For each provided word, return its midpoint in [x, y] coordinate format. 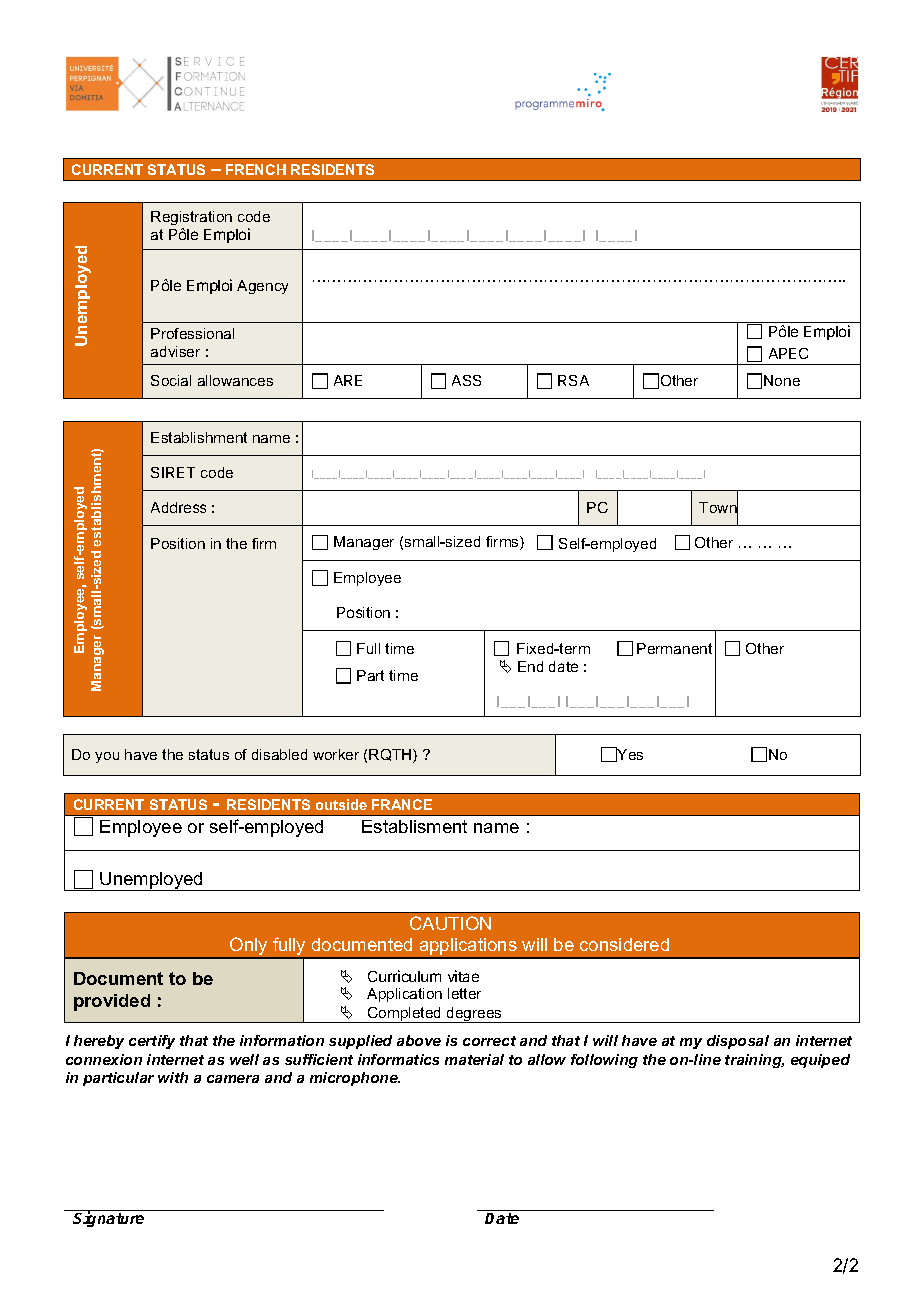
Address [178, 507]
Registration [191, 218]
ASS [466, 380]
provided [112, 1002]
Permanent [674, 648]
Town [718, 508]
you [107, 757]
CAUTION [450, 923]
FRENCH [256, 169]
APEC [788, 353]
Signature [108, 1219]
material [474, 1059]
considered [624, 944]
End [530, 666]
